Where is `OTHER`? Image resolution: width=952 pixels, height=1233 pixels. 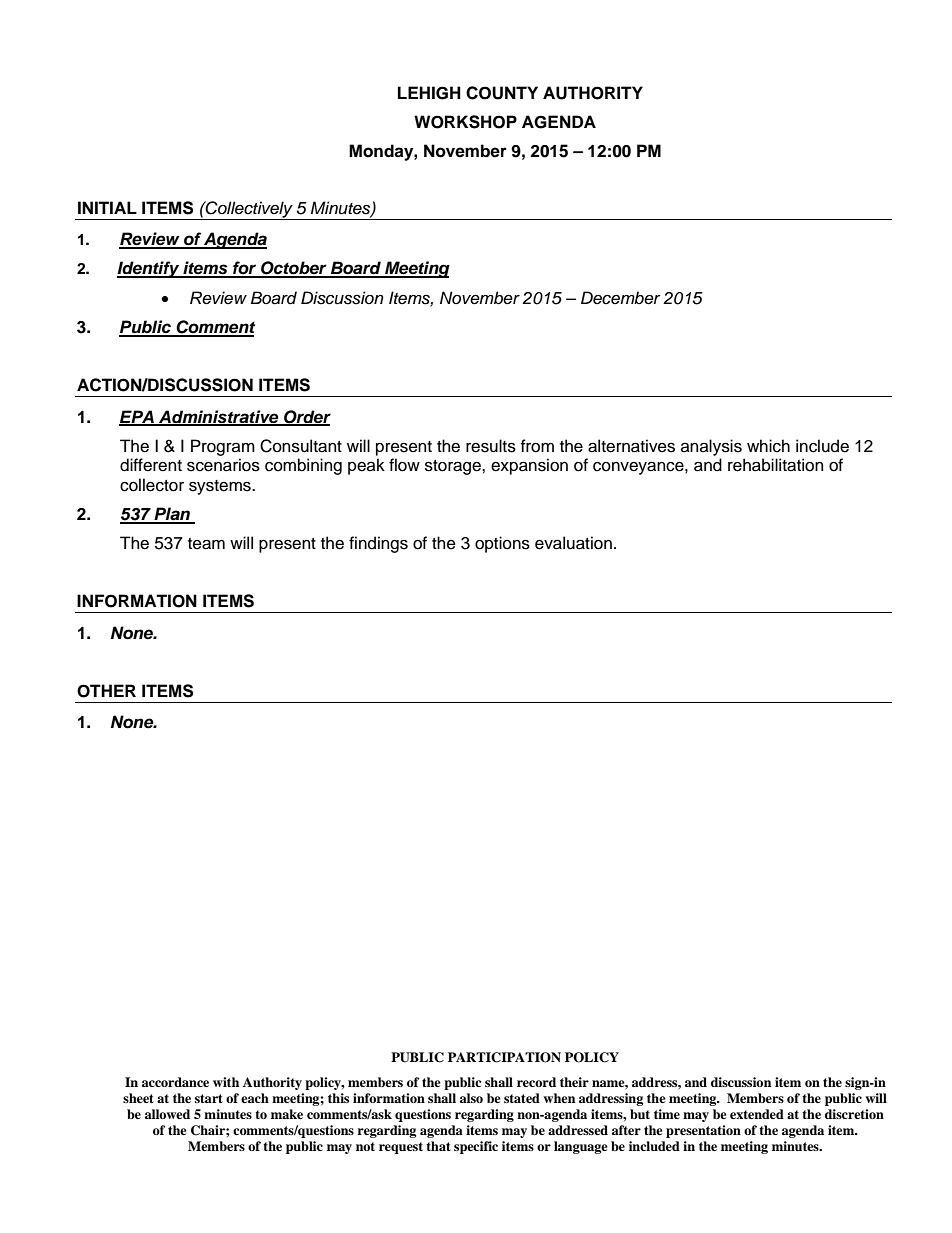 OTHER is located at coordinates (106, 691).
